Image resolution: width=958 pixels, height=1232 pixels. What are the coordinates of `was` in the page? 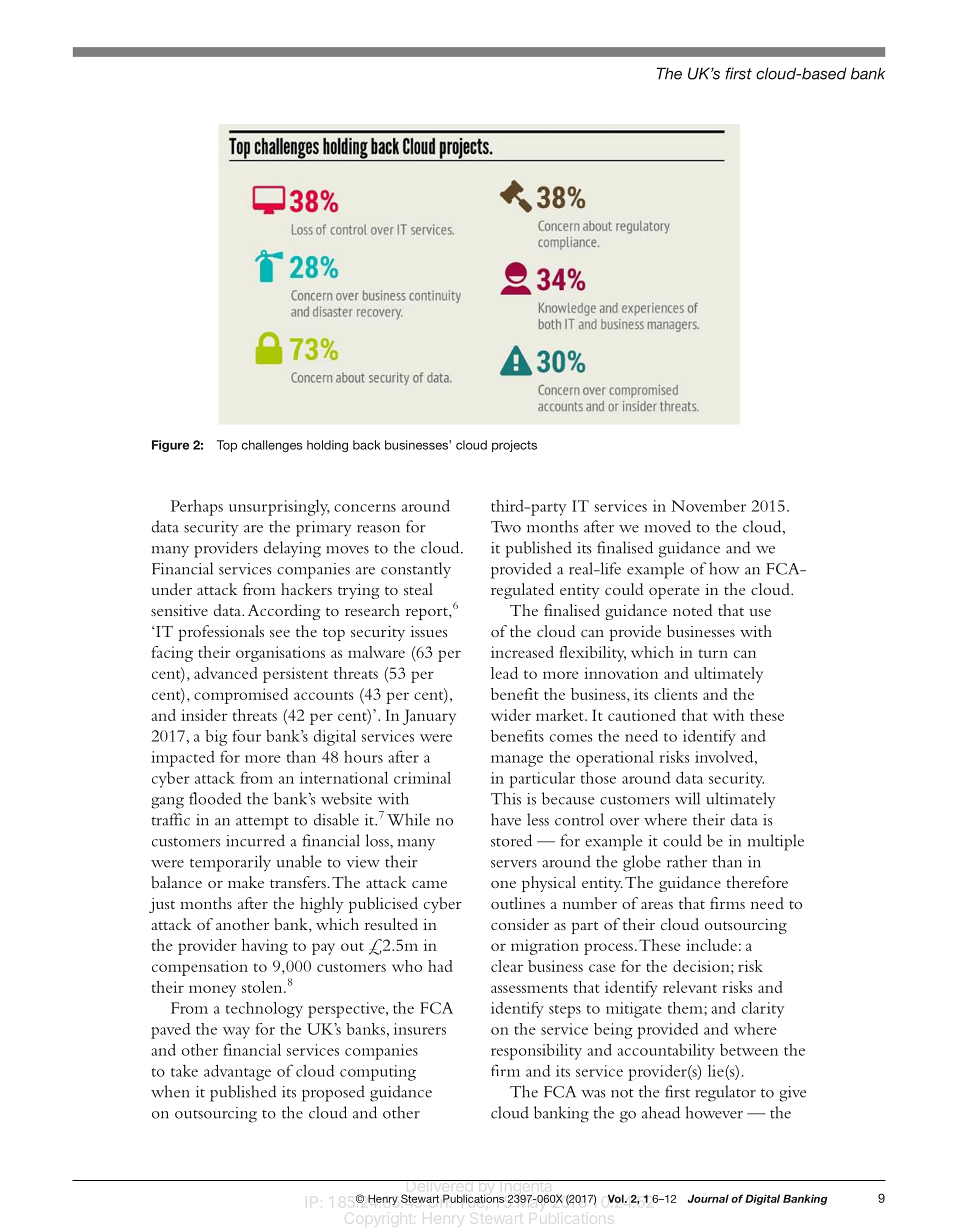 It's located at (593, 1094).
